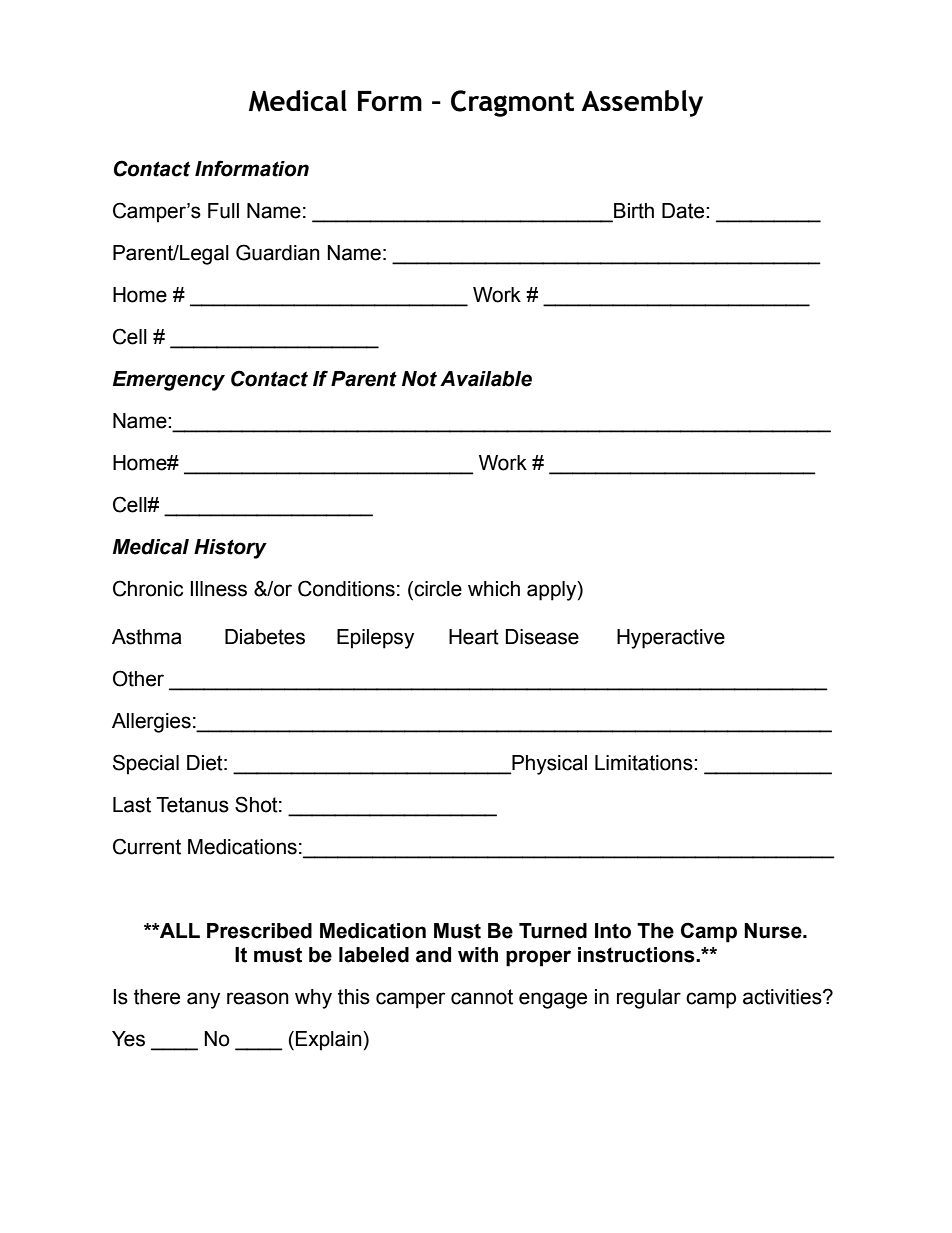 Image resolution: width=952 pixels, height=1233 pixels. Describe the element at coordinates (437, 590) in the screenshot. I see `circle` at that location.
